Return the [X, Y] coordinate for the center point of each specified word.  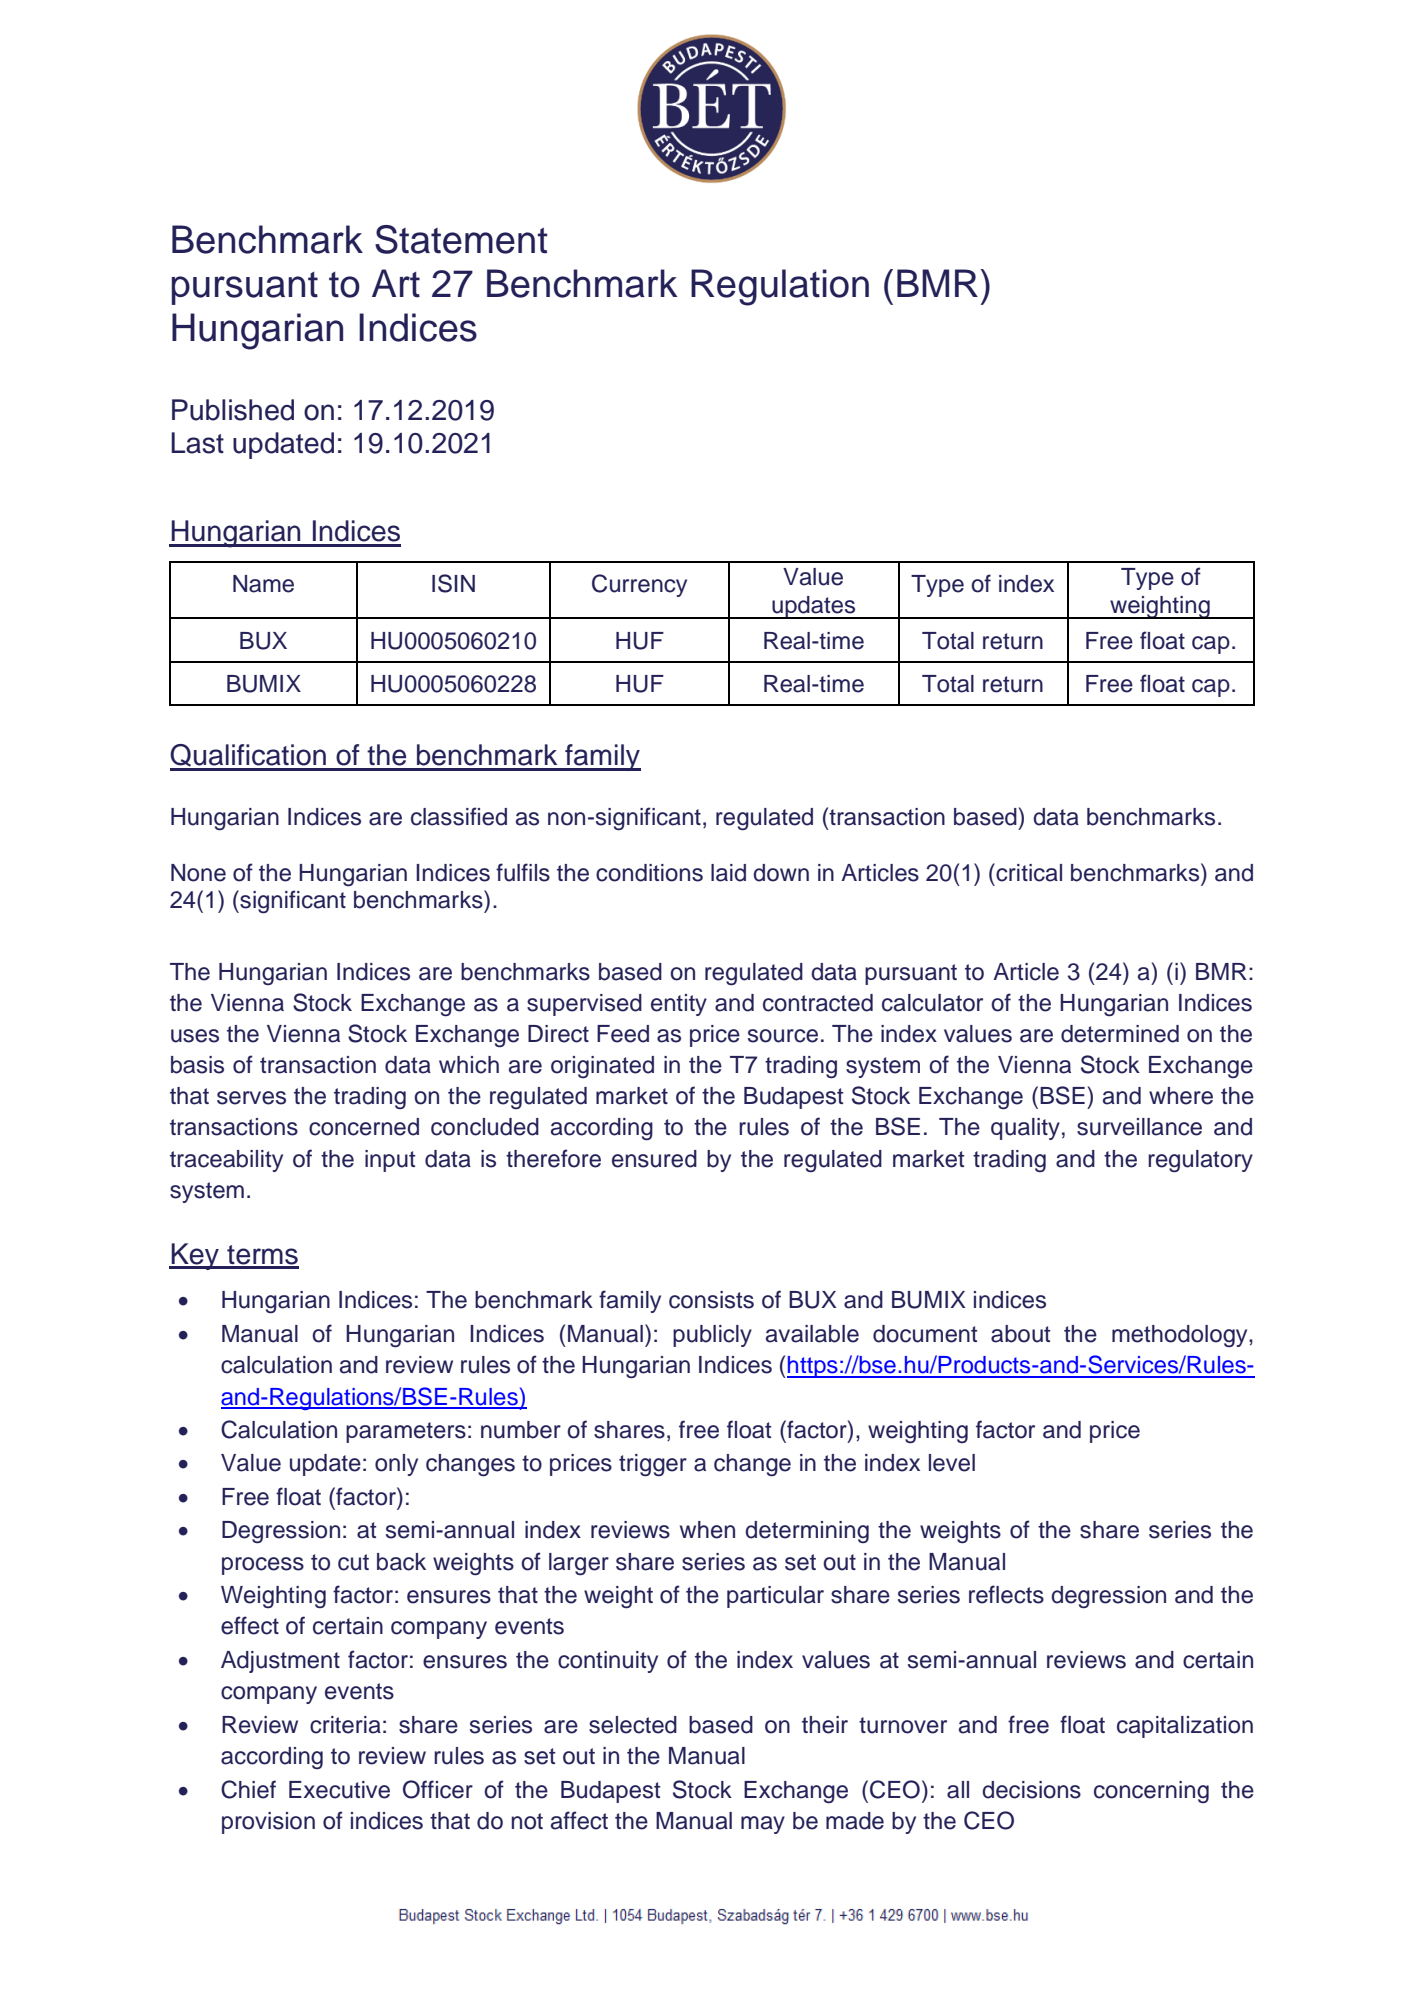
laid [728, 873]
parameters [406, 1432]
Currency [639, 585]
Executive [339, 1790]
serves [251, 1098]
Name [263, 584]
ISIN [453, 583]
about [1020, 1334]
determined [1120, 1034]
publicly [712, 1336]
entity [679, 1005]
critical [1028, 872]
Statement [461, 239]
